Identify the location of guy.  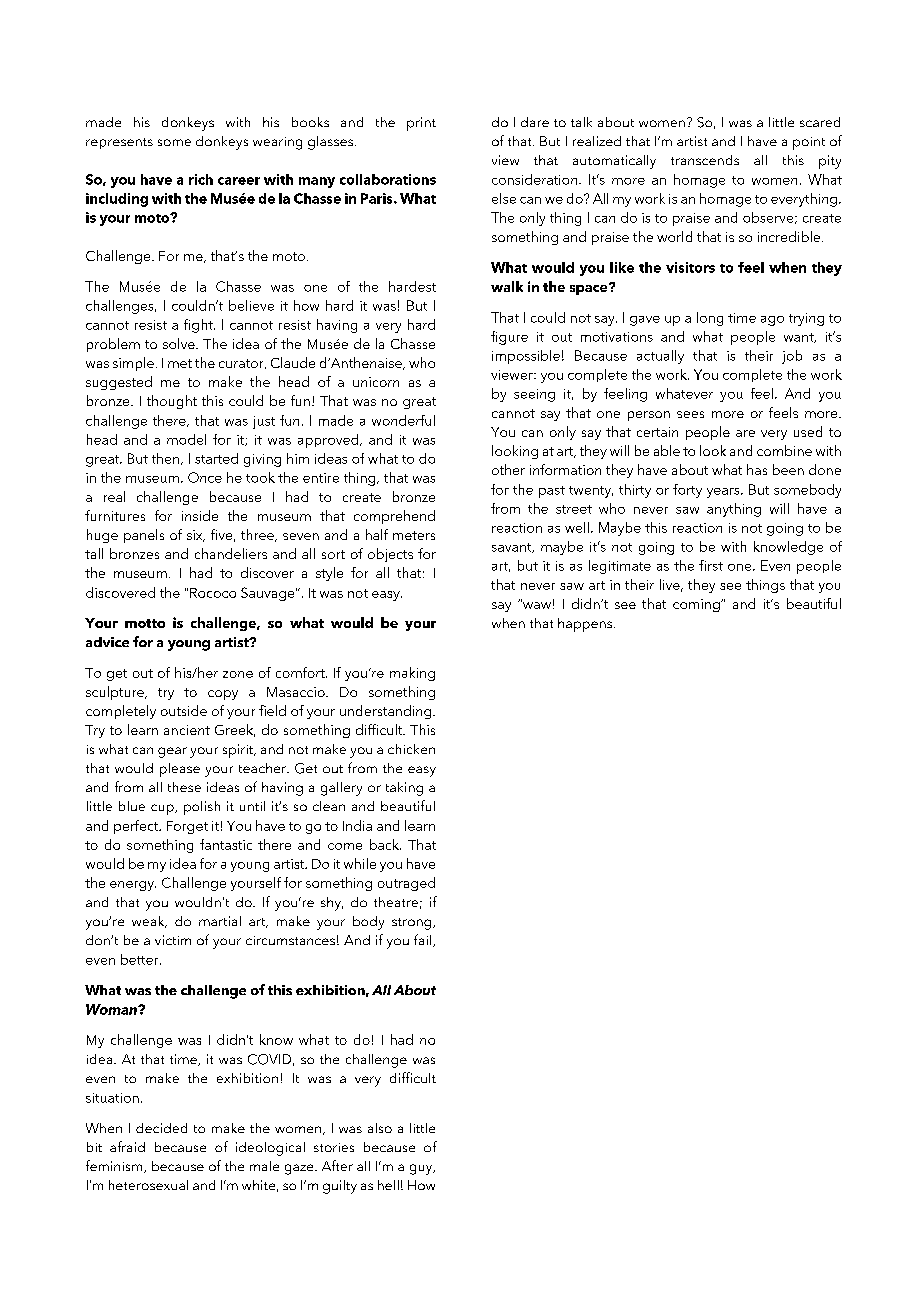
(422, 1169).
